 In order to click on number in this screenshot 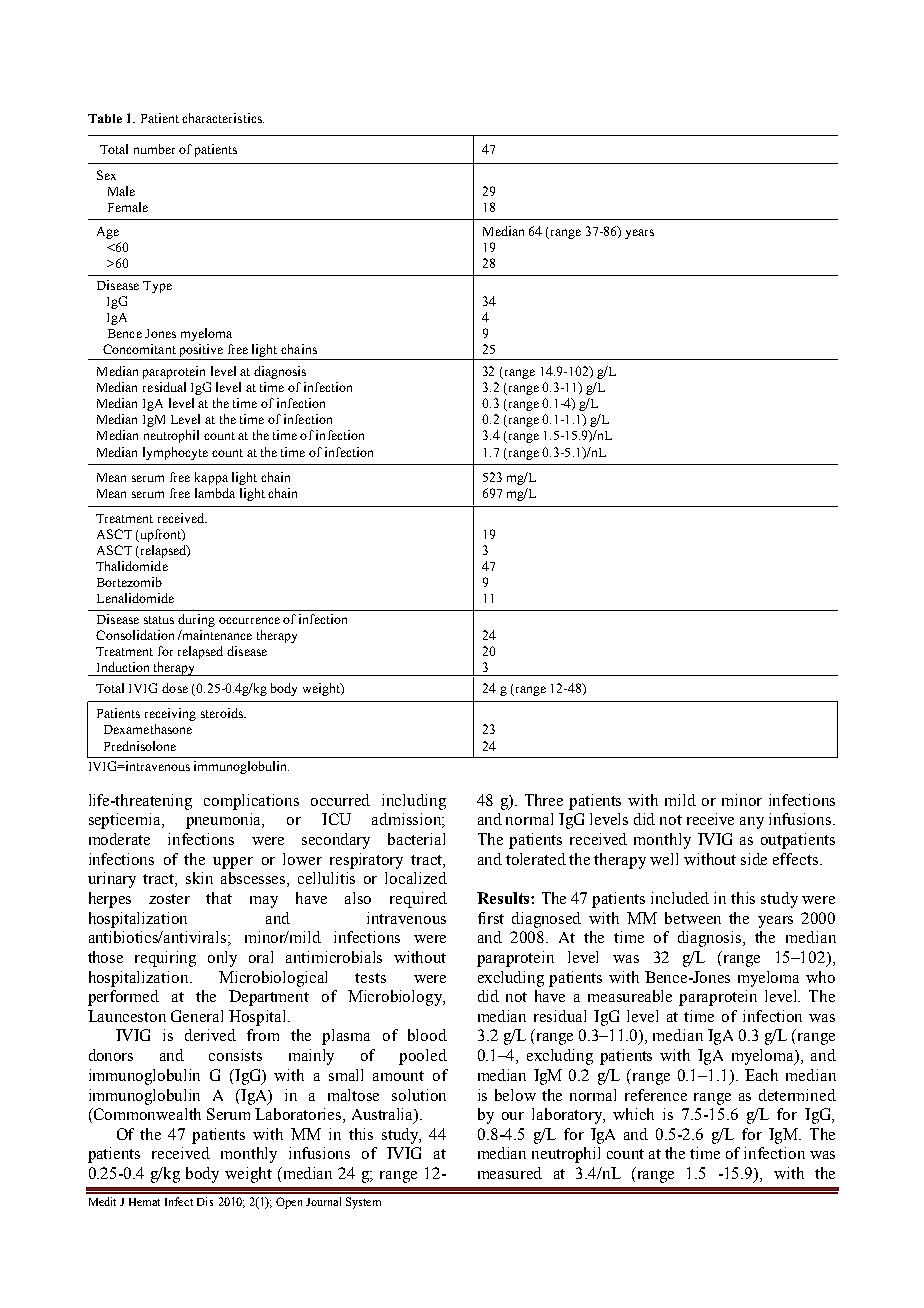, I will do `click(154, 149)`.
